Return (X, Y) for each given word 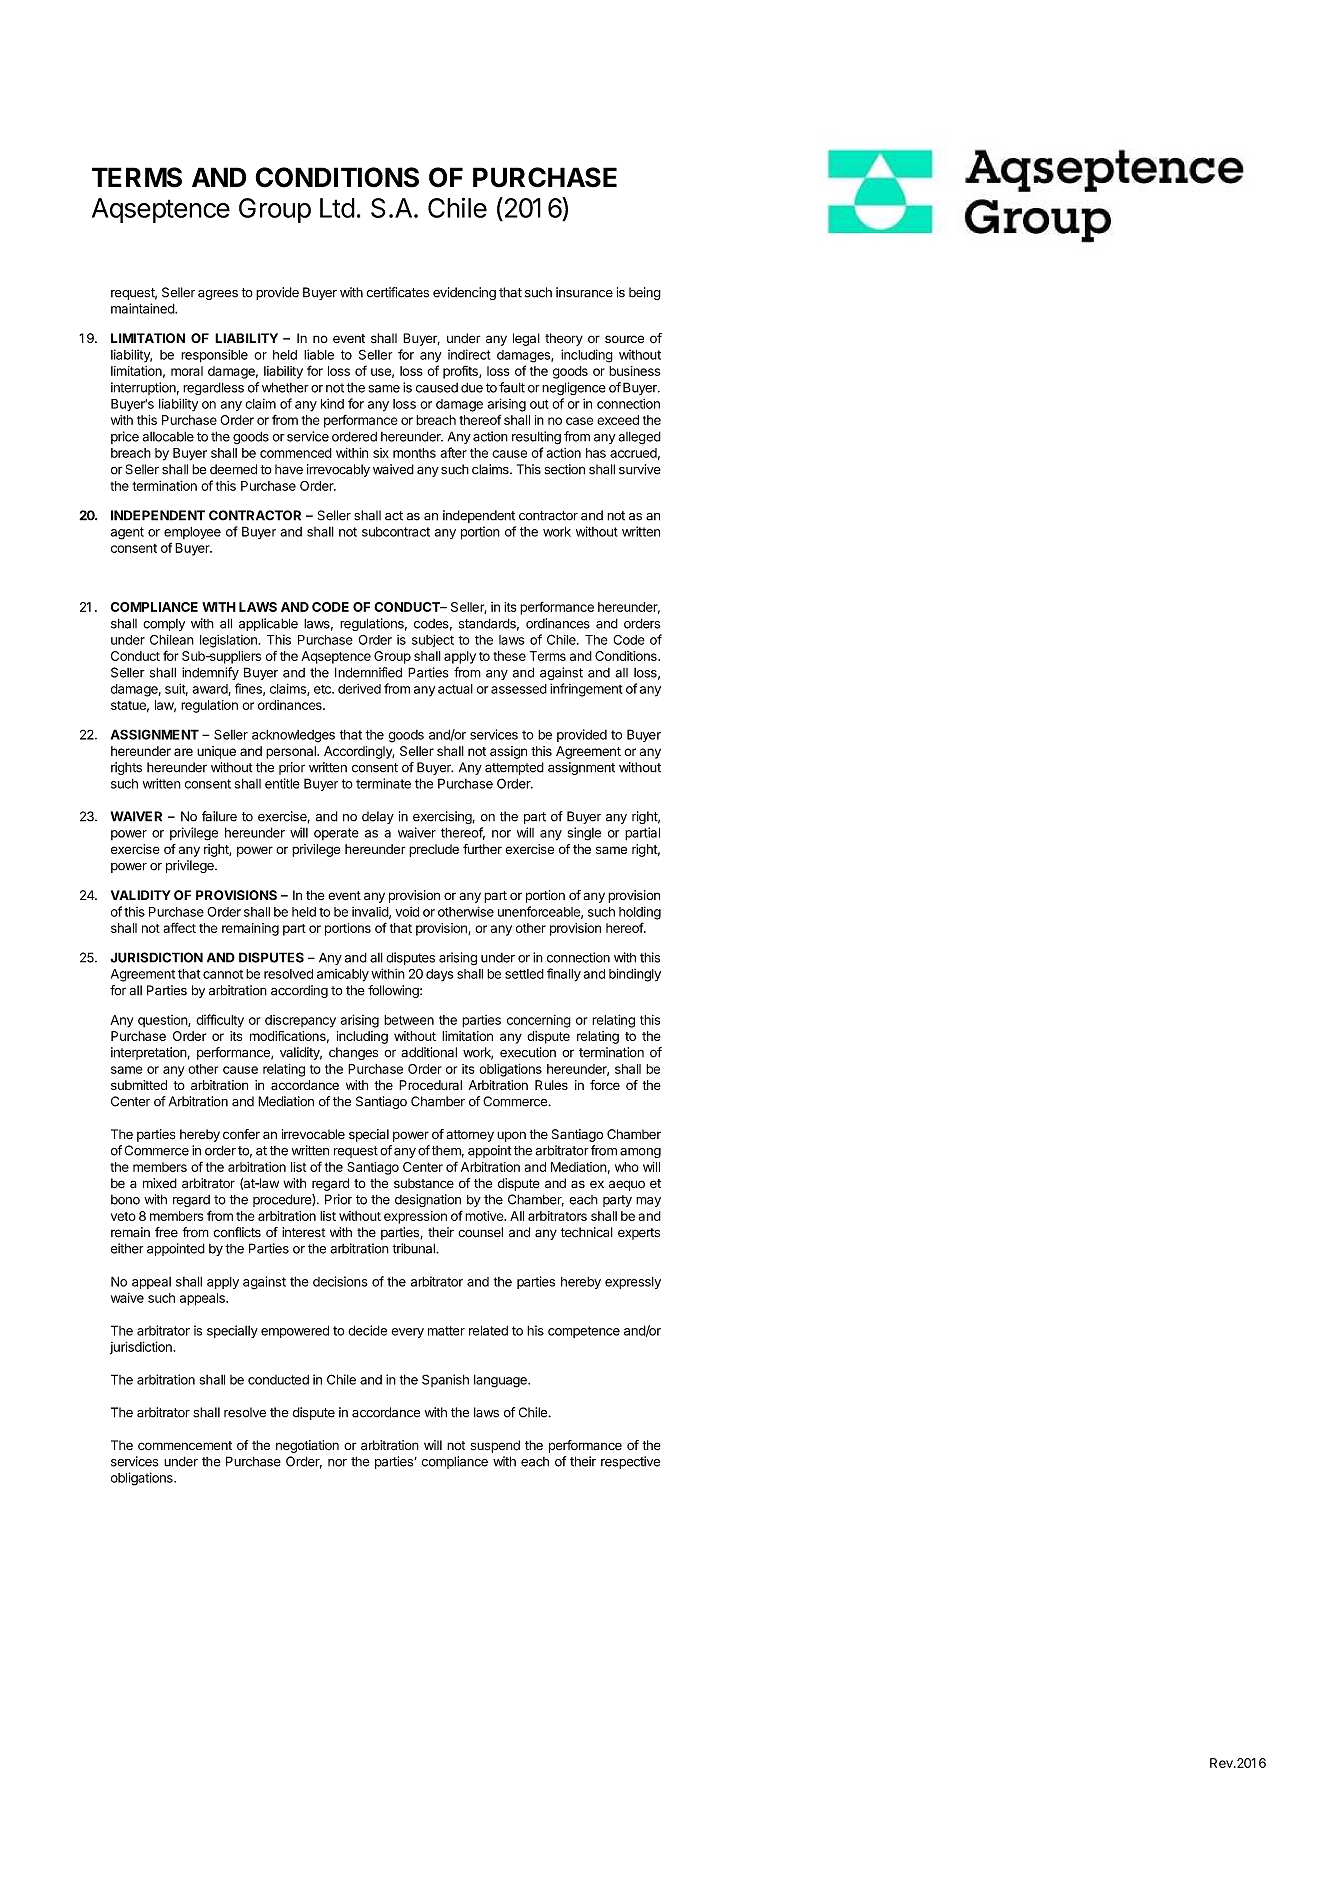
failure (219, 816)
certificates (397, 292)
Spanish (445, 1380)
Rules (551, 1085)
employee (192, 533)
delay (378, 817)
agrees (218, 295)
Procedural (430, 1085)
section (564, 469)
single (584, 834)
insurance (584, 292)
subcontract (396, 532)
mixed (160, 1183)
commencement (185, 1446)
